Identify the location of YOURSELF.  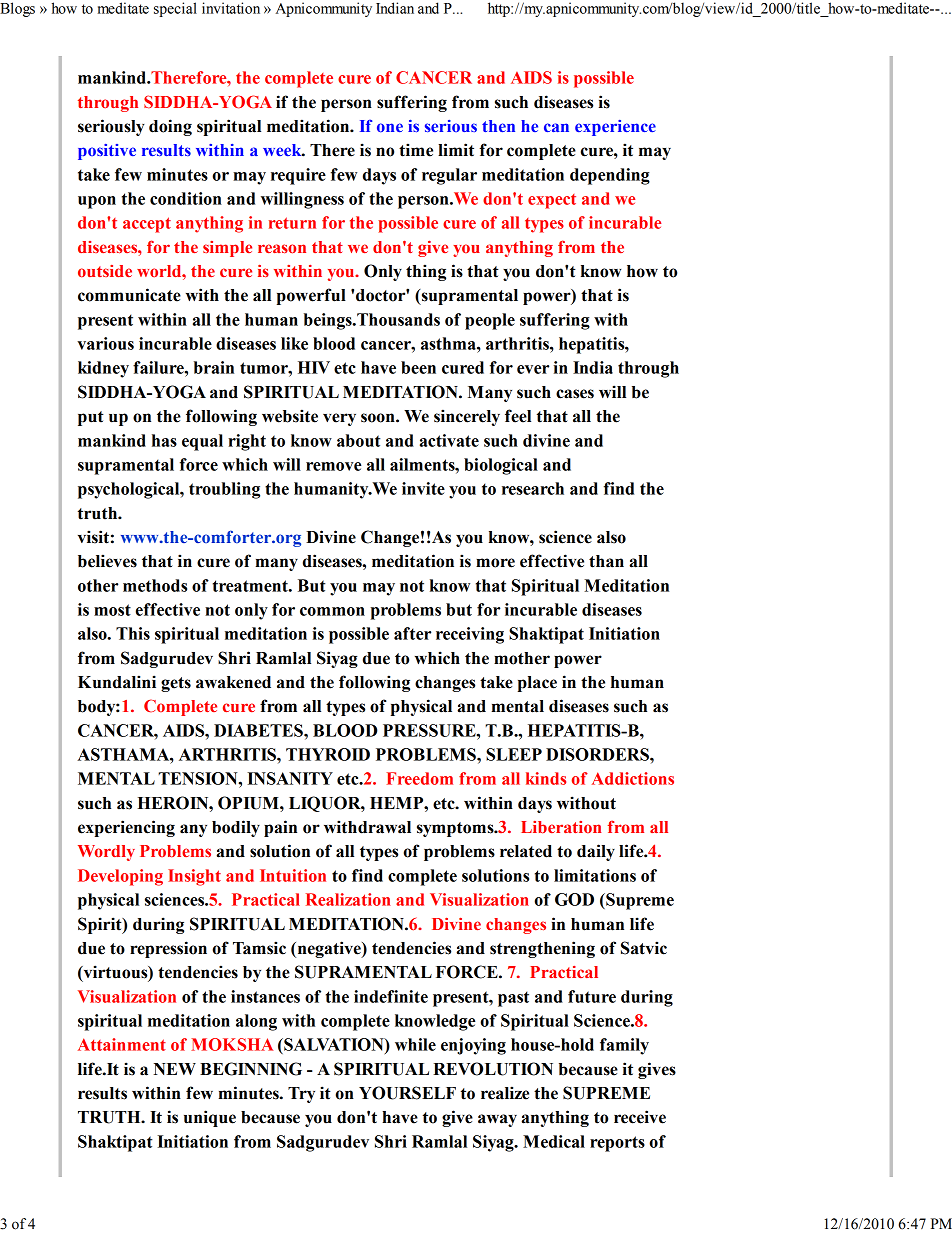
(407, 1093).
